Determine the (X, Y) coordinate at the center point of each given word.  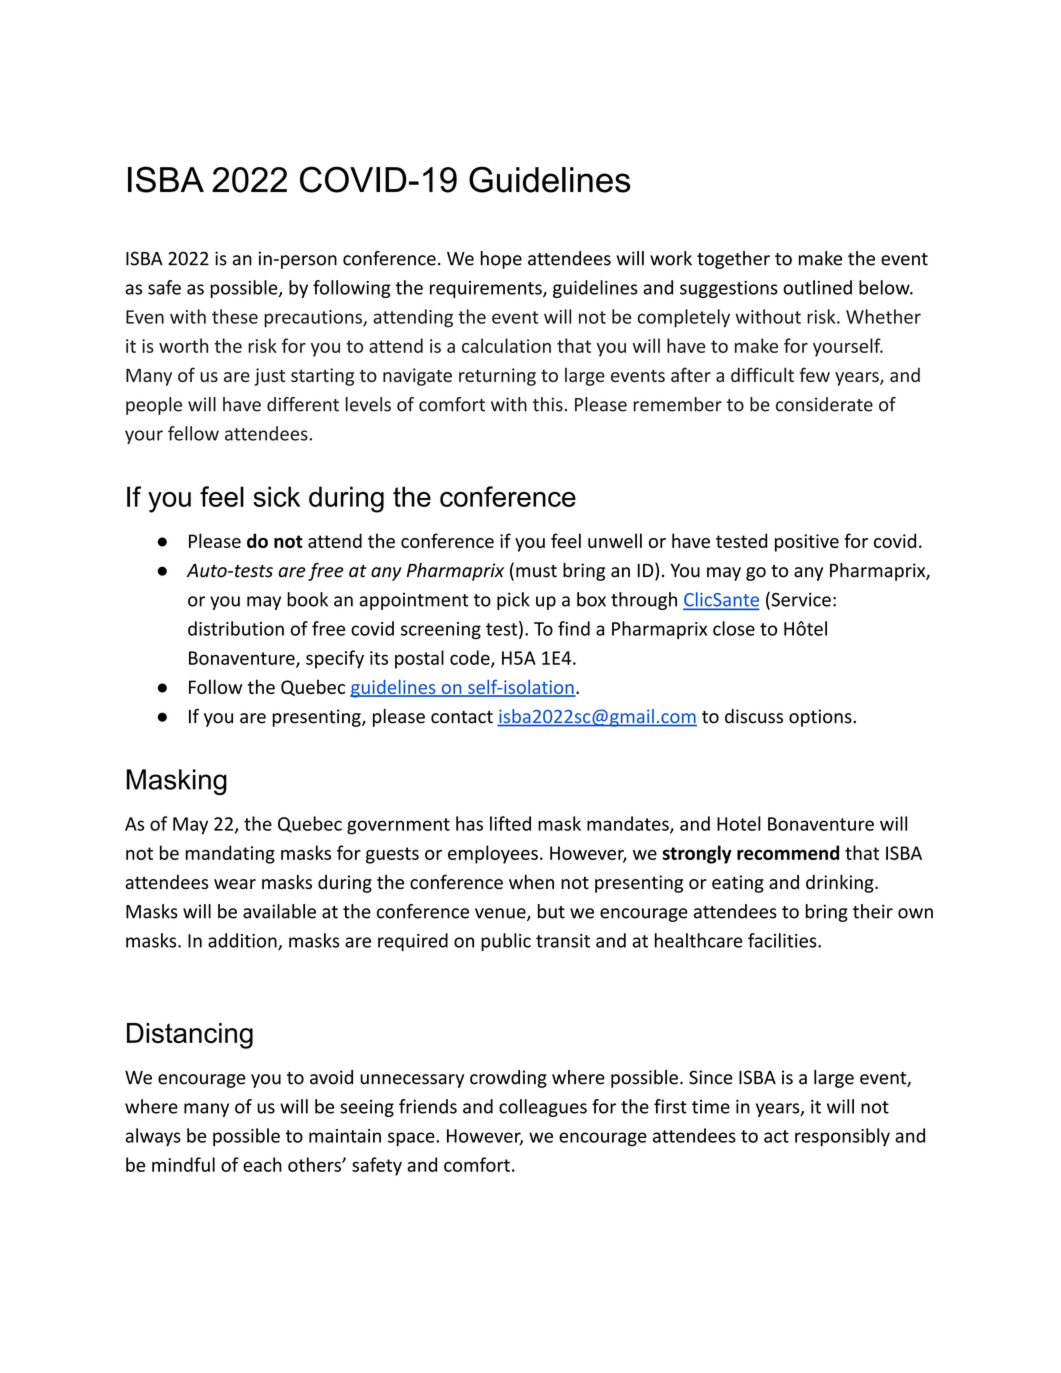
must (536, 571)
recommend (788, 852)
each (262, 1164)
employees (493, 854)
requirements (487, 289)
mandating (230, 854)
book (307, 599)
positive (807, 543)
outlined (817, 287)
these (235, 316)
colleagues (543, 1108)
